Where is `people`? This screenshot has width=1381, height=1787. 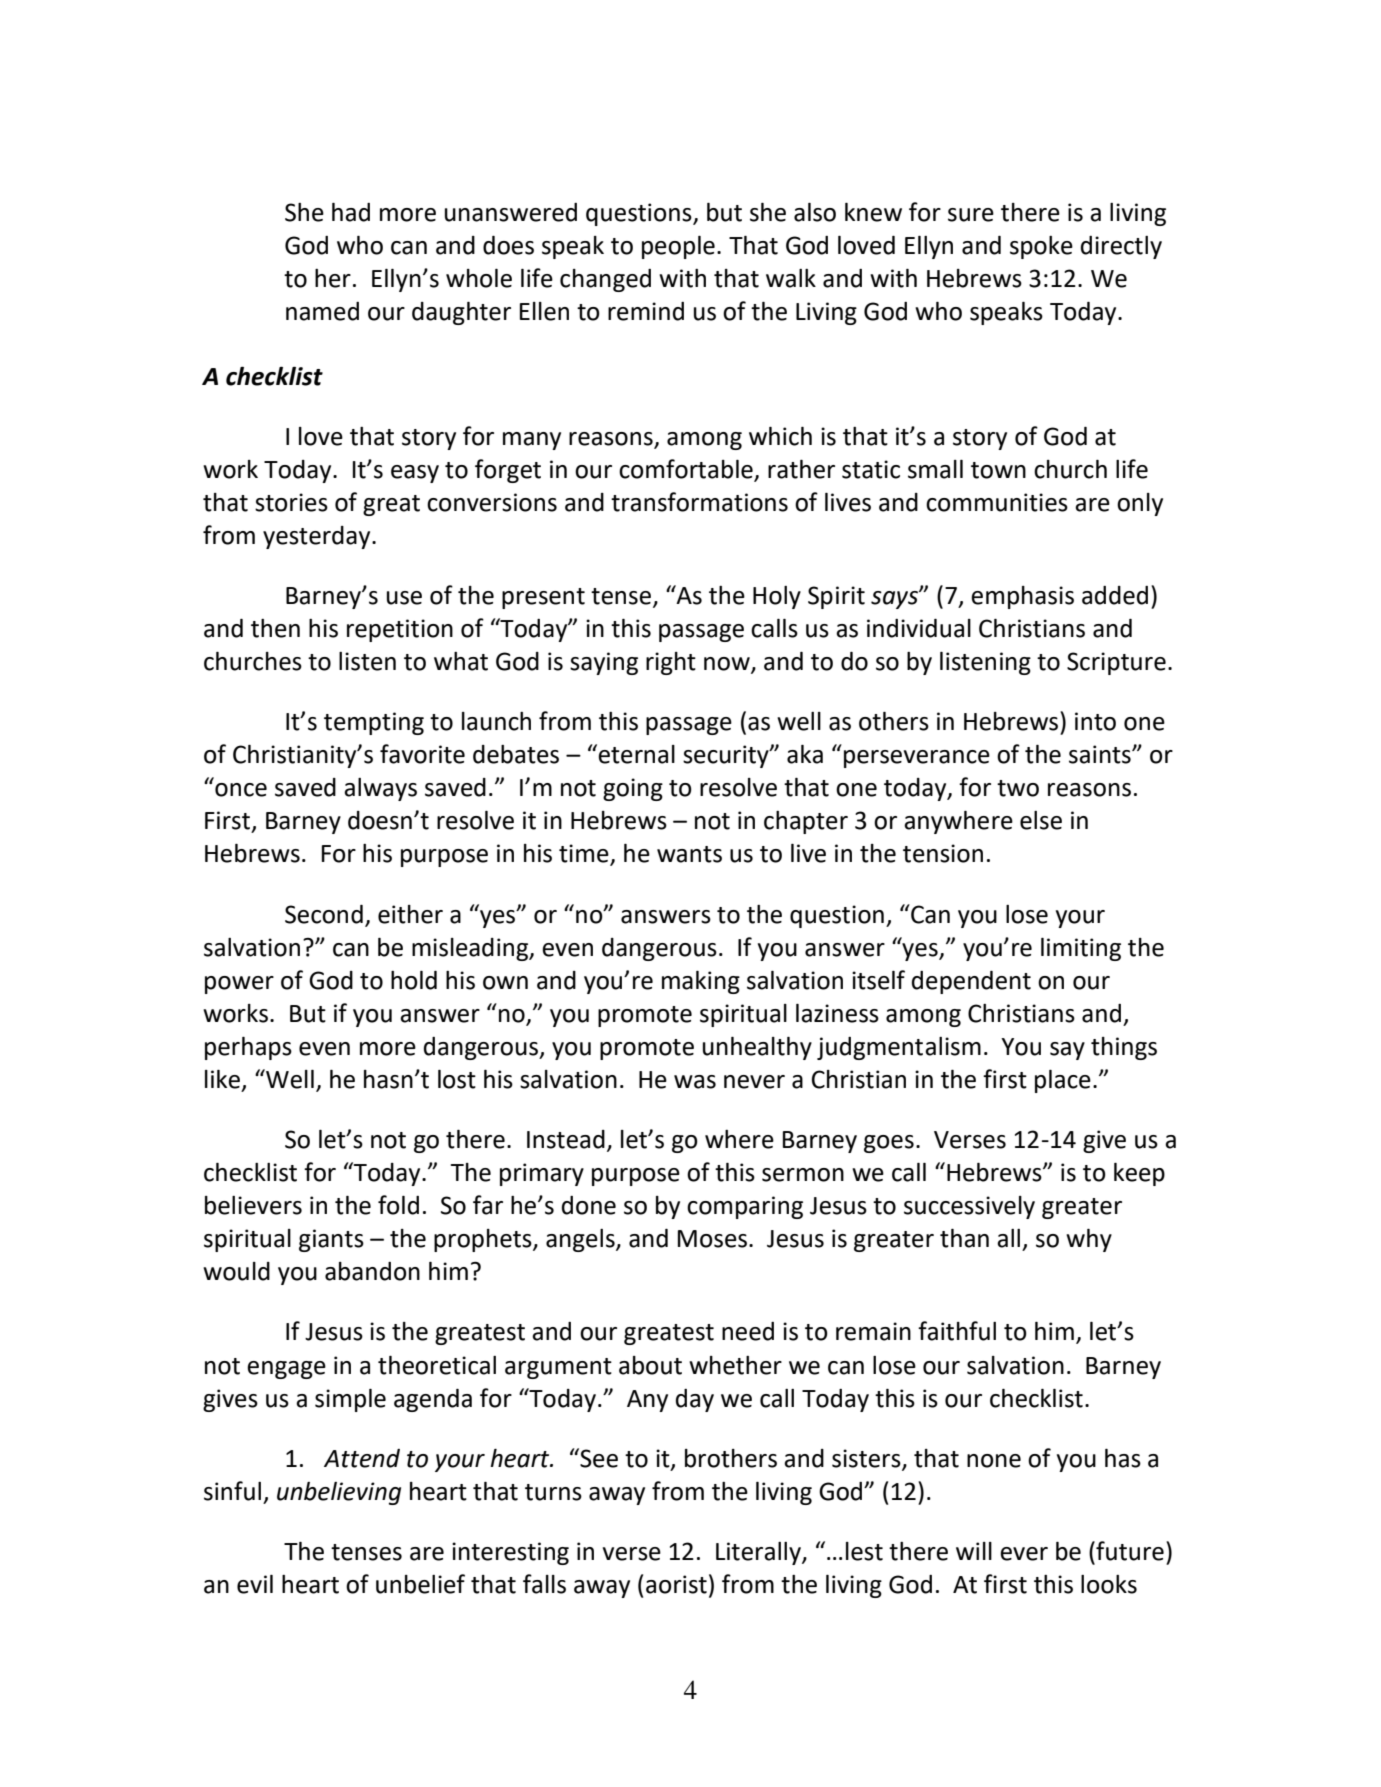
people is located at coordinates (678, 247).
